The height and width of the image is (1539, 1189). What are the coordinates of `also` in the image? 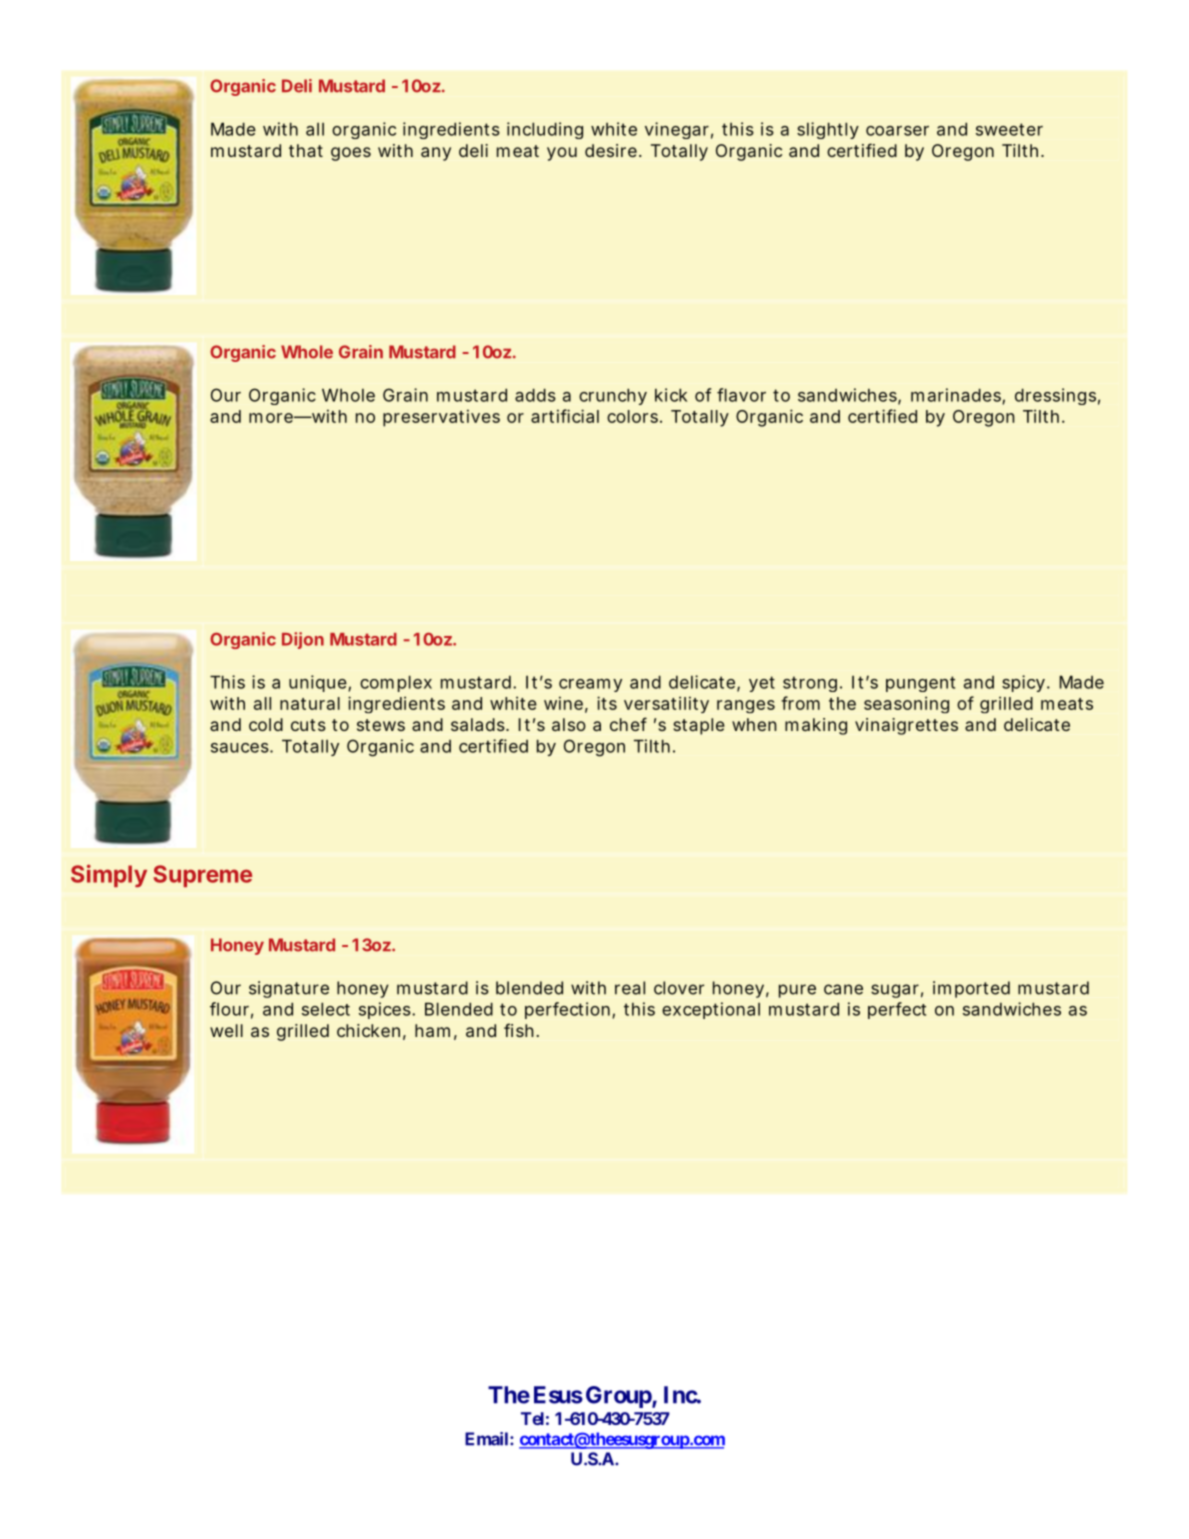 It's located at (569, 724).
